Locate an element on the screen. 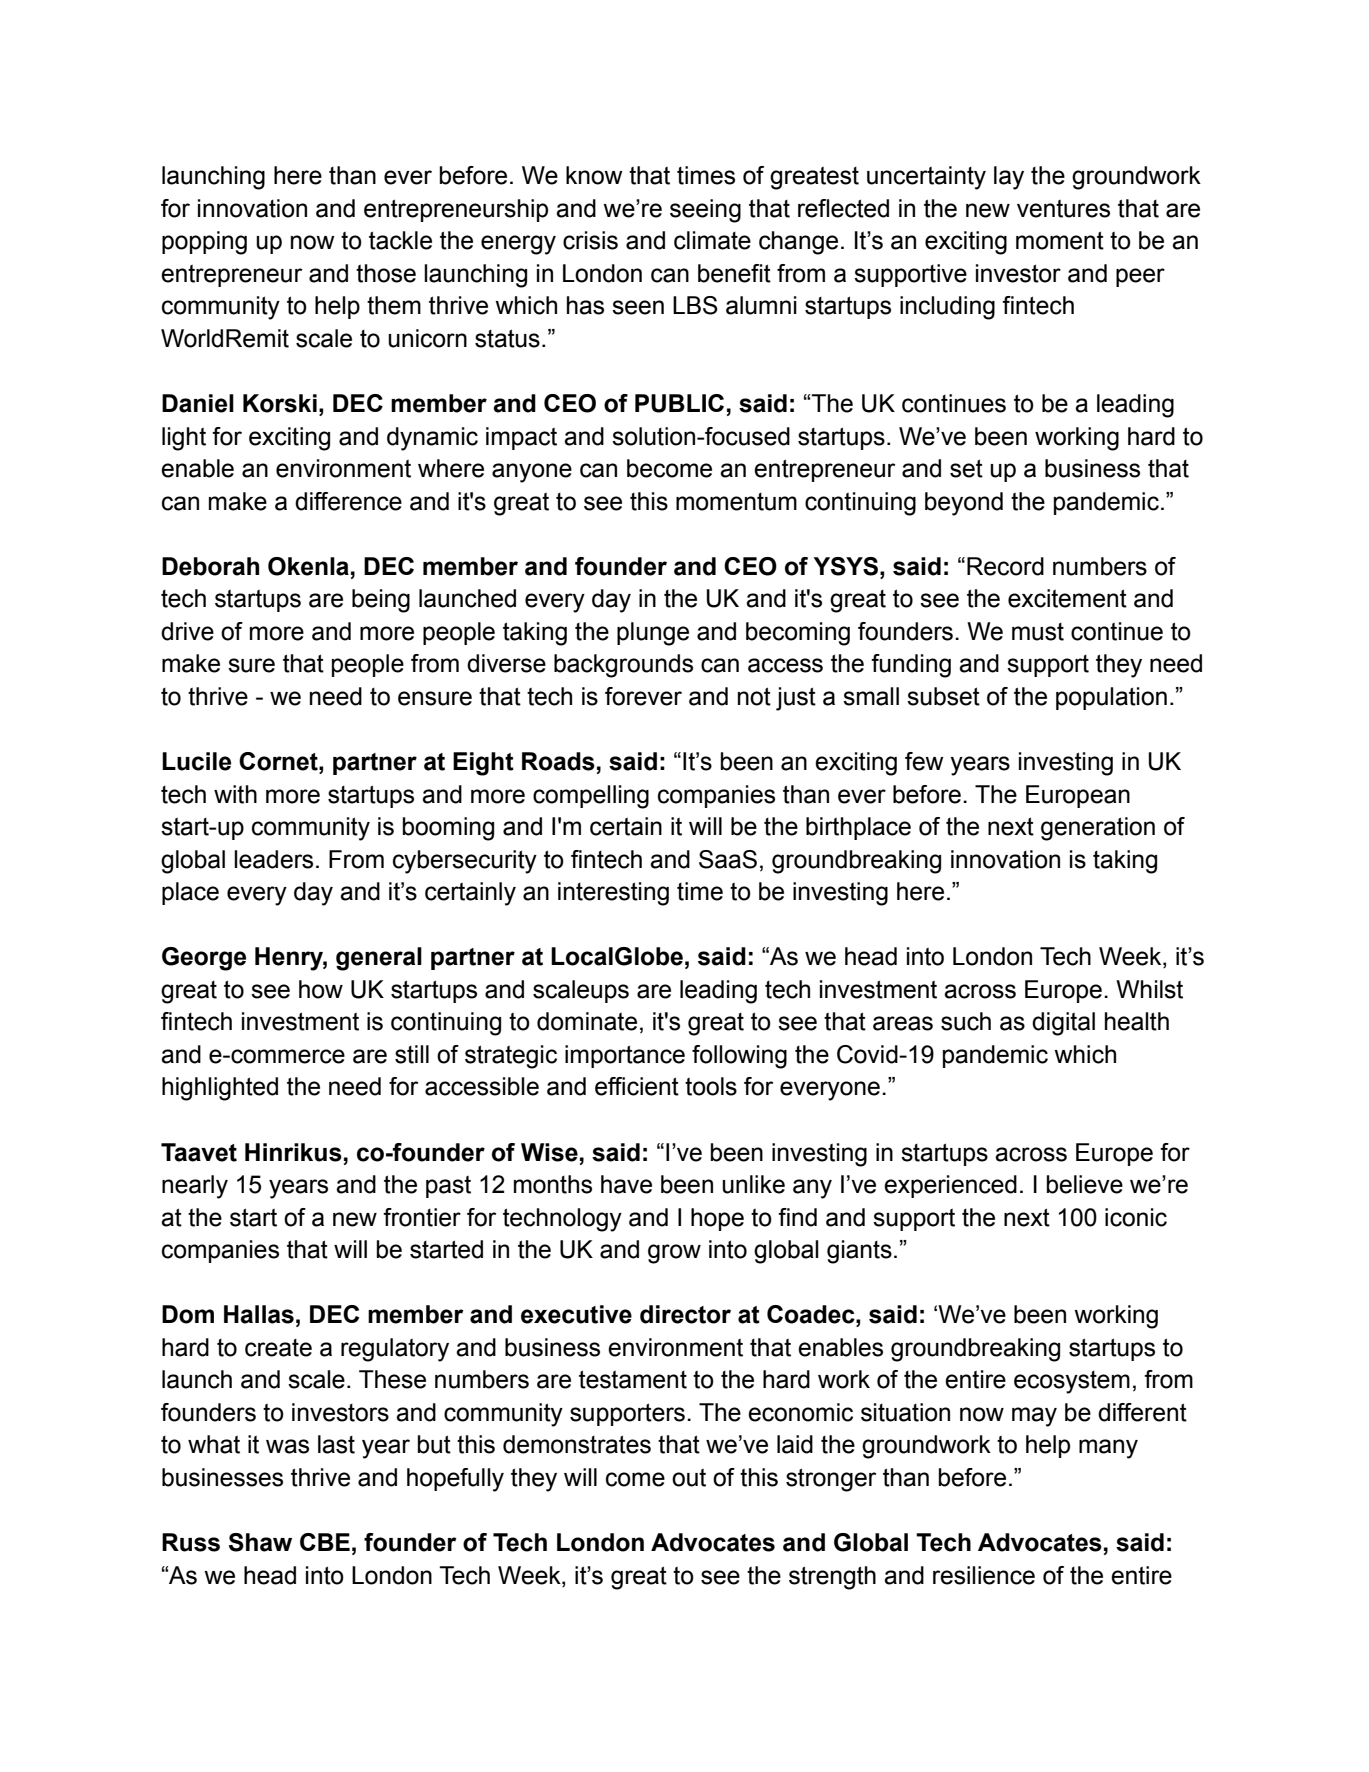  resilience is located at coordinates (984, 1575).
